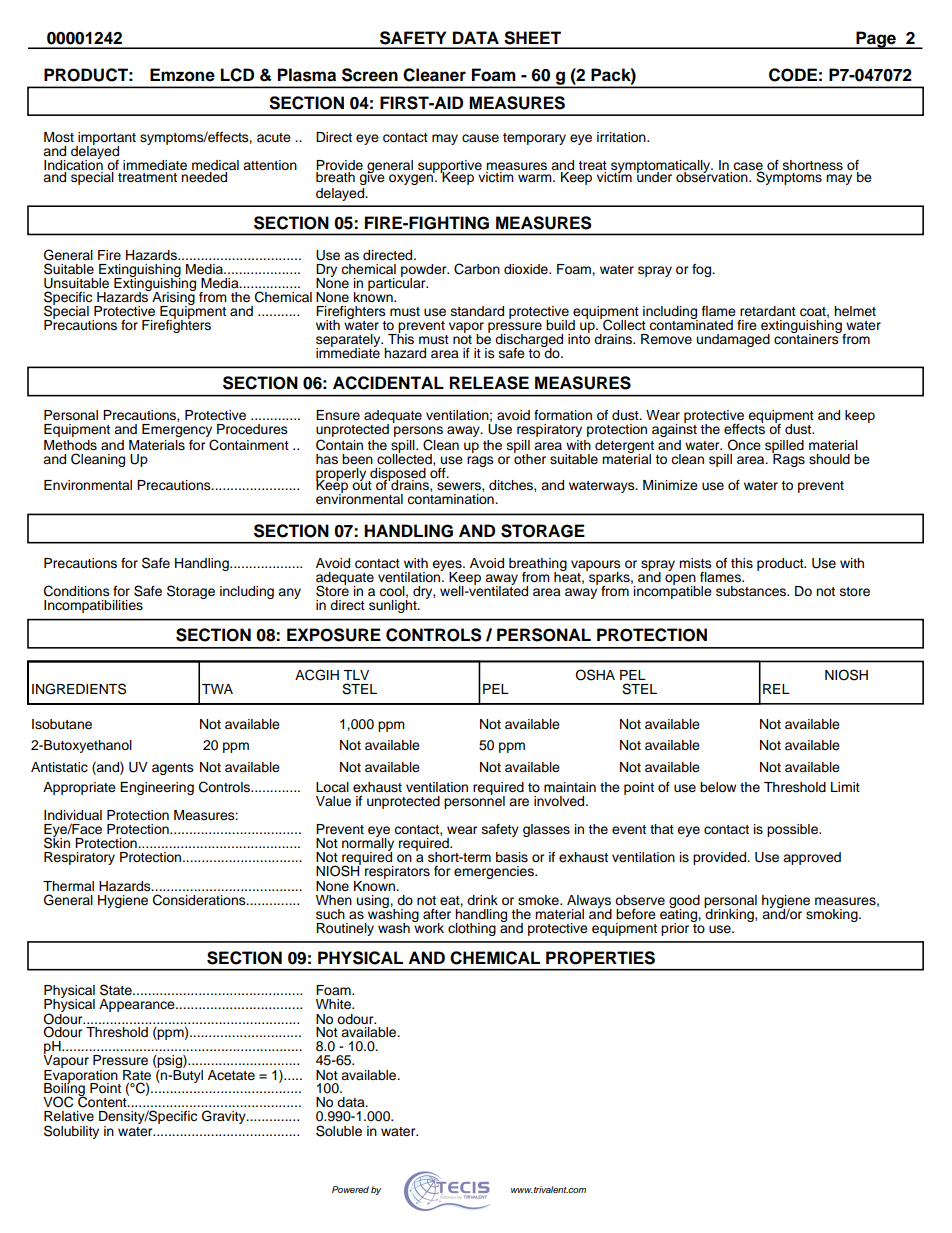 The image size is (952, 1233). What do you see at coordinates (532, 38) in the screenshot?
I see `SHEET` at bounding box center [532, 38].
